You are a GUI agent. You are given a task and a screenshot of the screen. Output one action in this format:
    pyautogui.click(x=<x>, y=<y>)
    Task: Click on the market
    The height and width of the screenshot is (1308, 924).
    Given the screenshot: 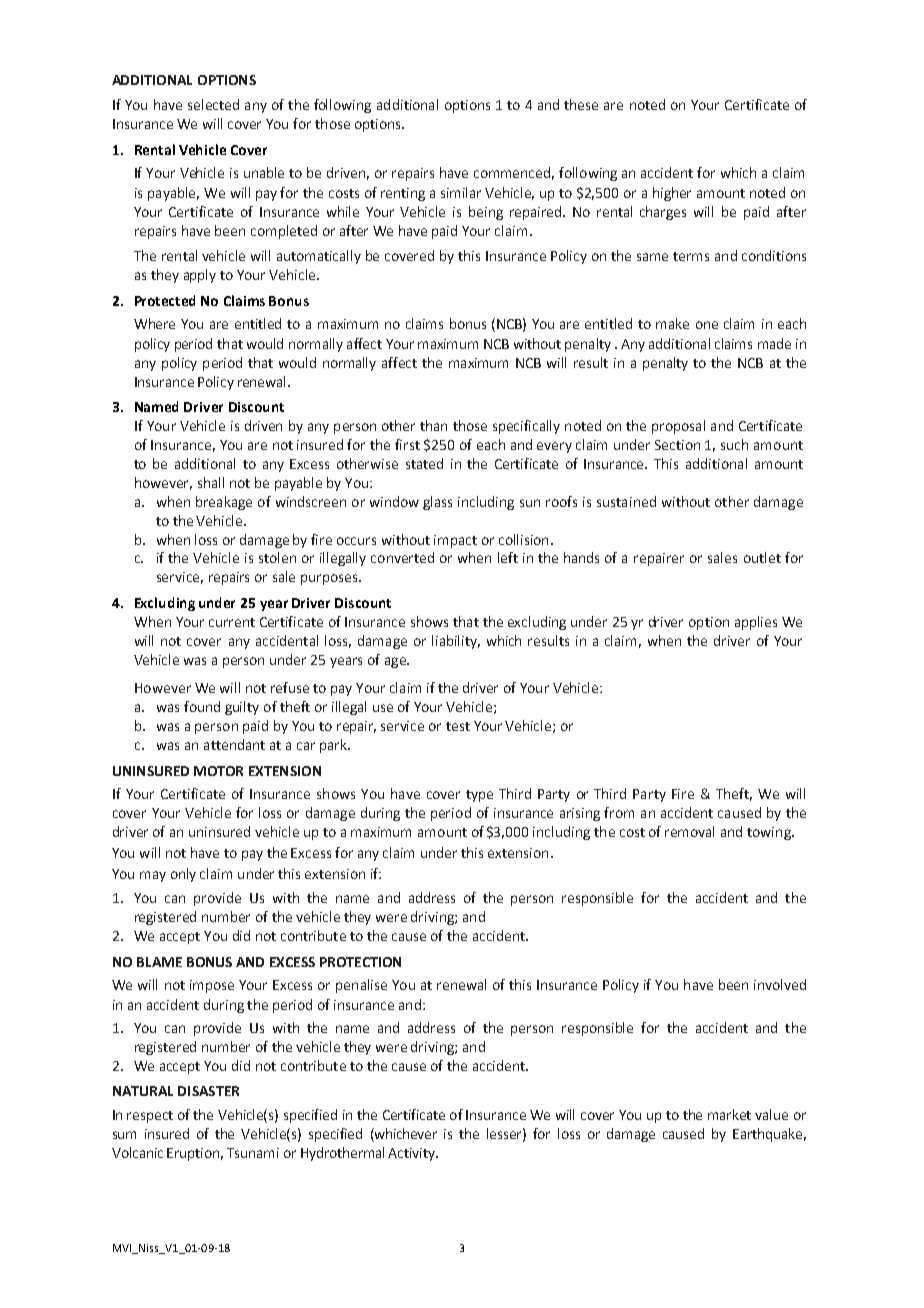 What is the action you would take?
    pyautogui.click(x=729, y=1114)
